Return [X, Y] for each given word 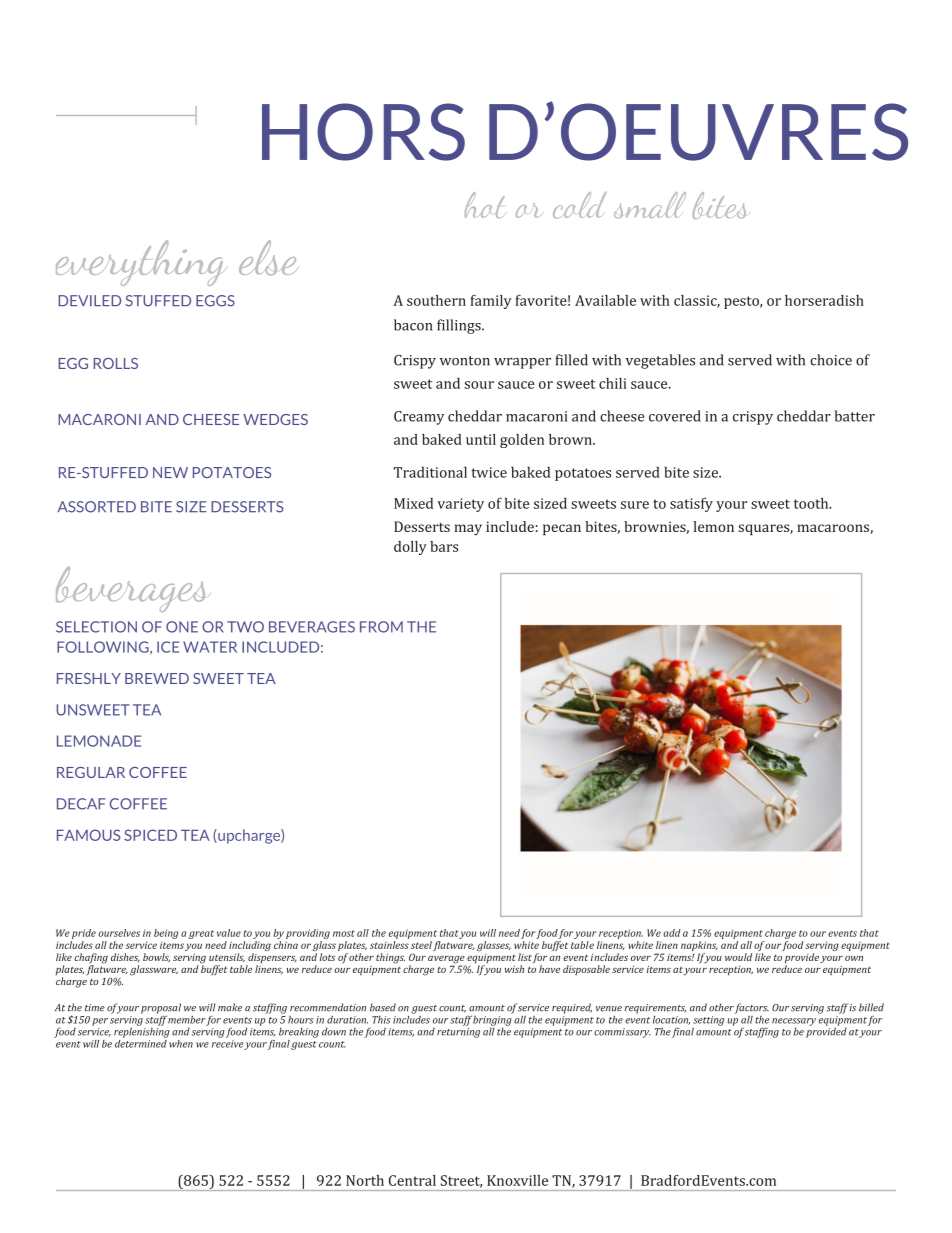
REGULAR [91, 772]
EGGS [215, 301]
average [447, 961]
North [365, 1180]
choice [831, 360]
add [672, 933]
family [490, 302]
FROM [381, 627]
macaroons [834, 529]
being [166, 934]
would [738, 957]
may [468, 530]
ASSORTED [97, 507]
